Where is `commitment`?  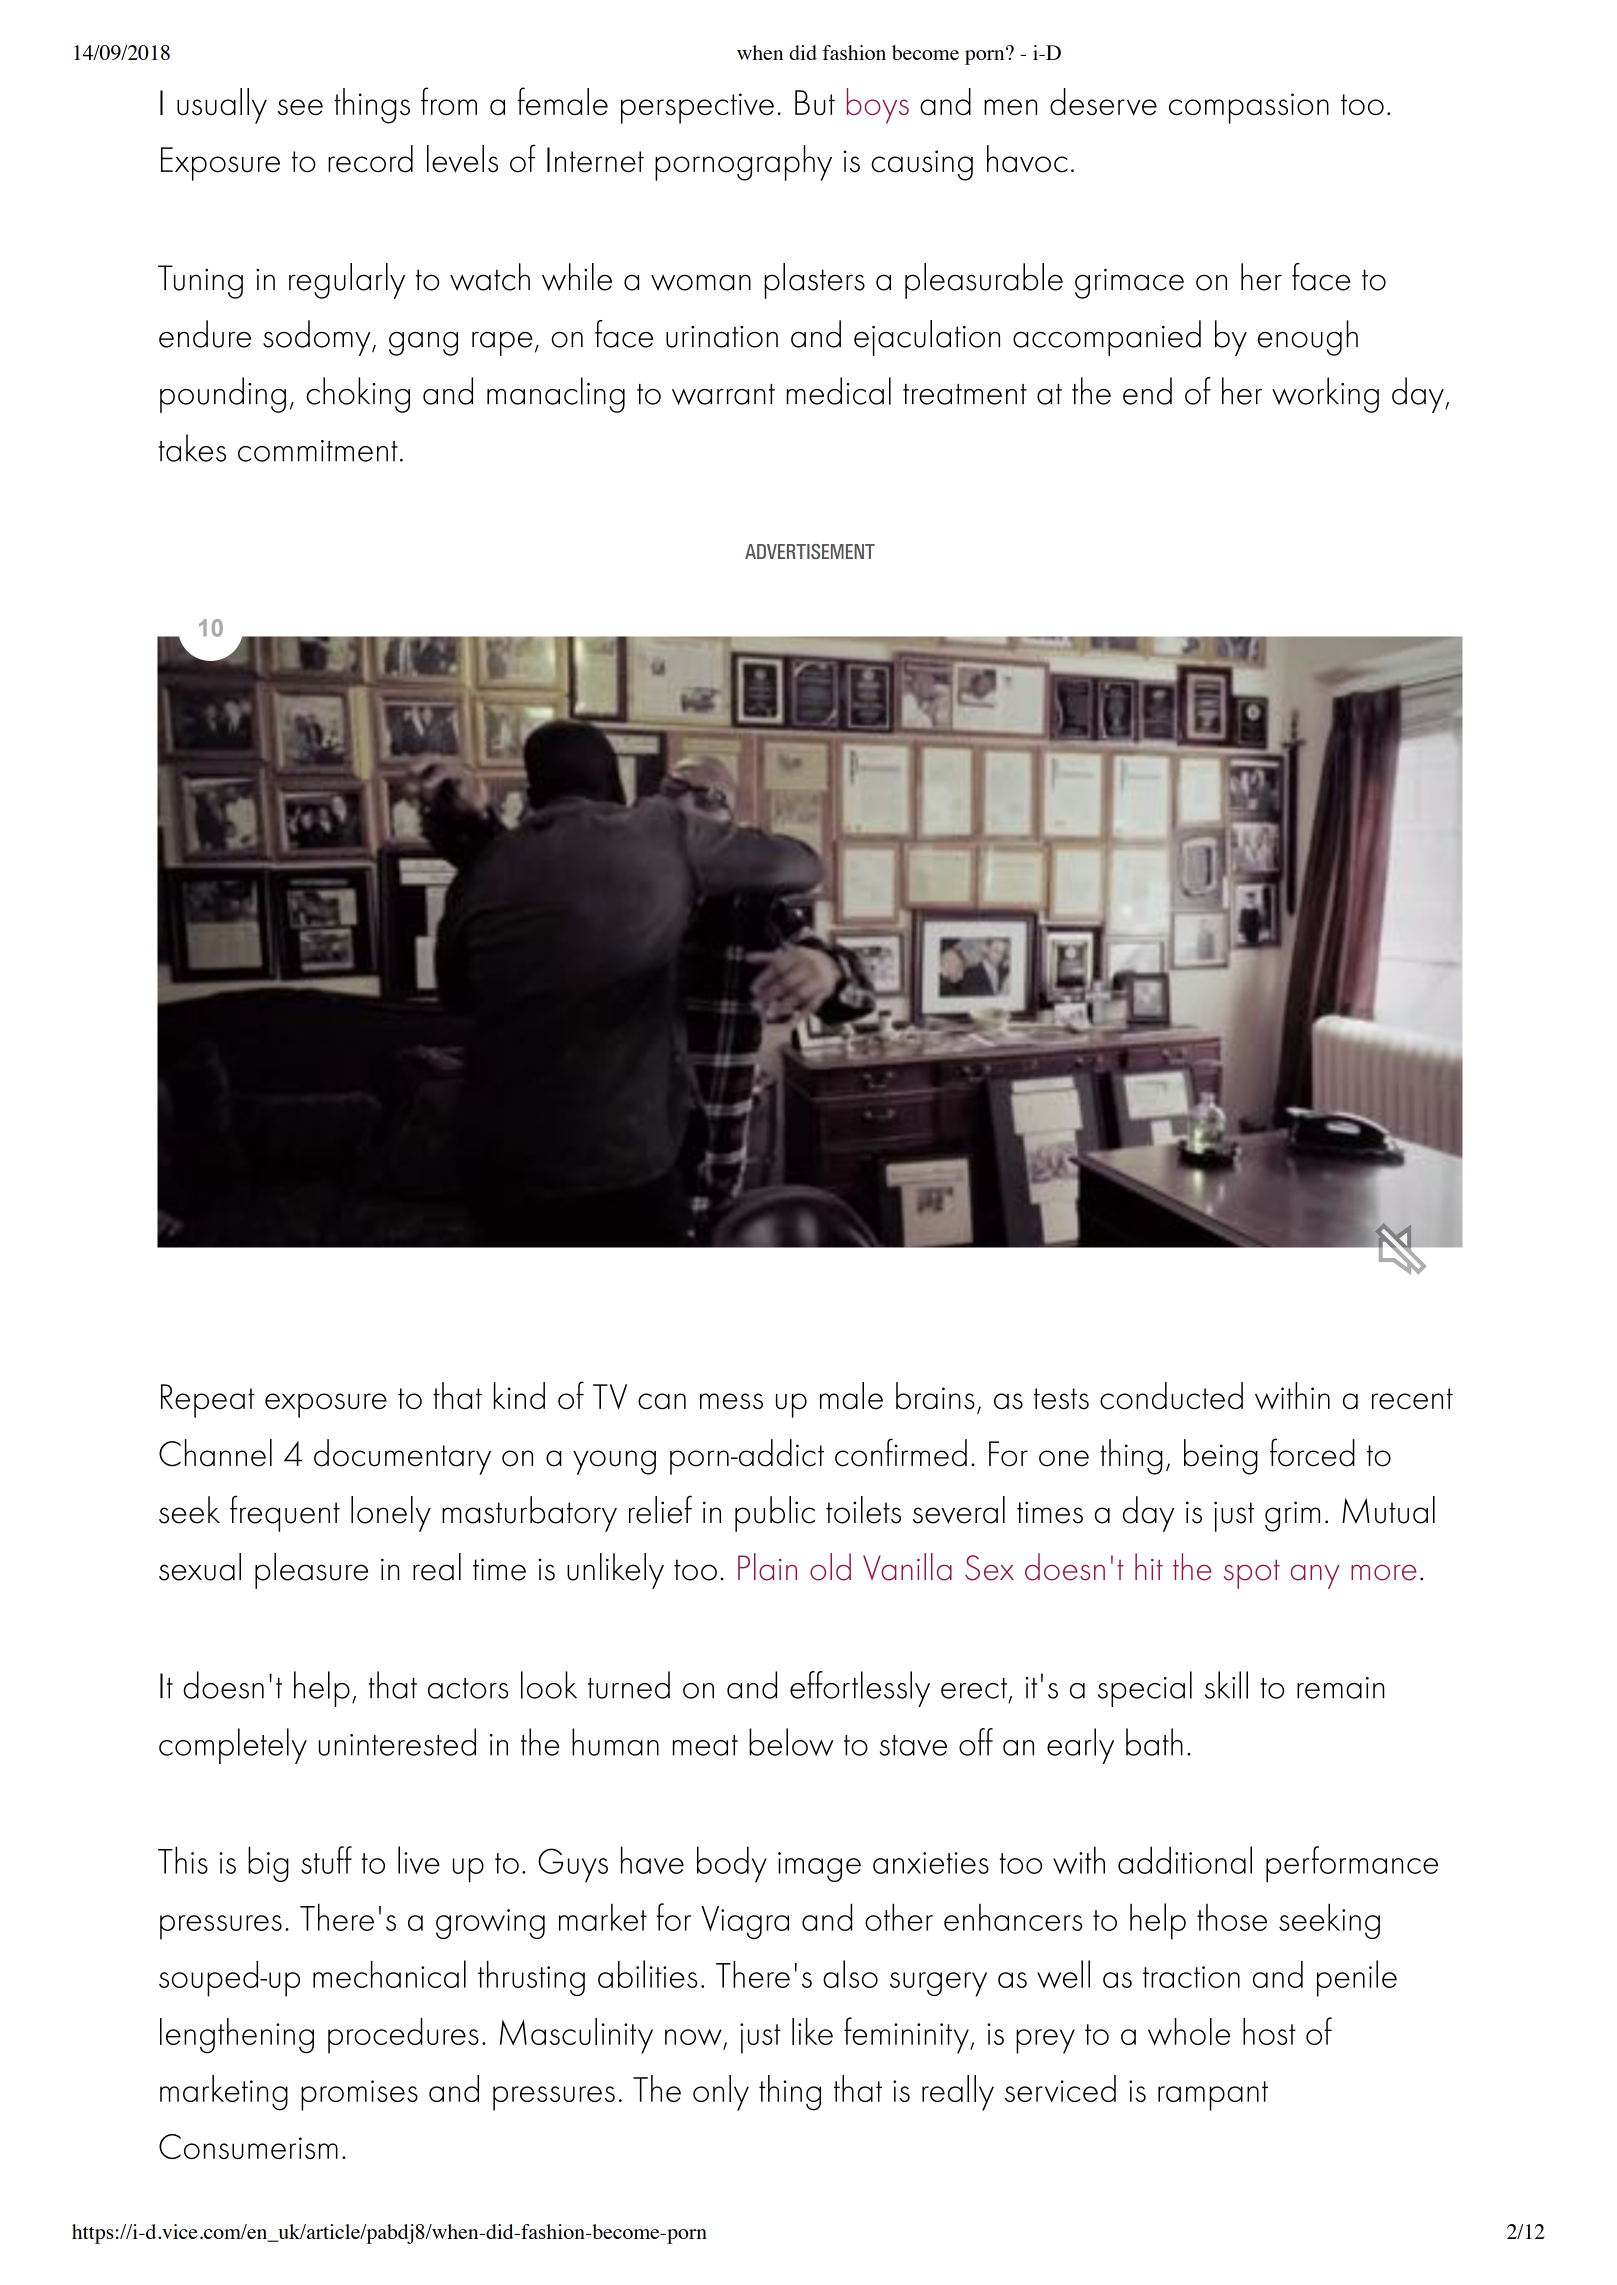
commitment is located at coordinates (318, 451).
